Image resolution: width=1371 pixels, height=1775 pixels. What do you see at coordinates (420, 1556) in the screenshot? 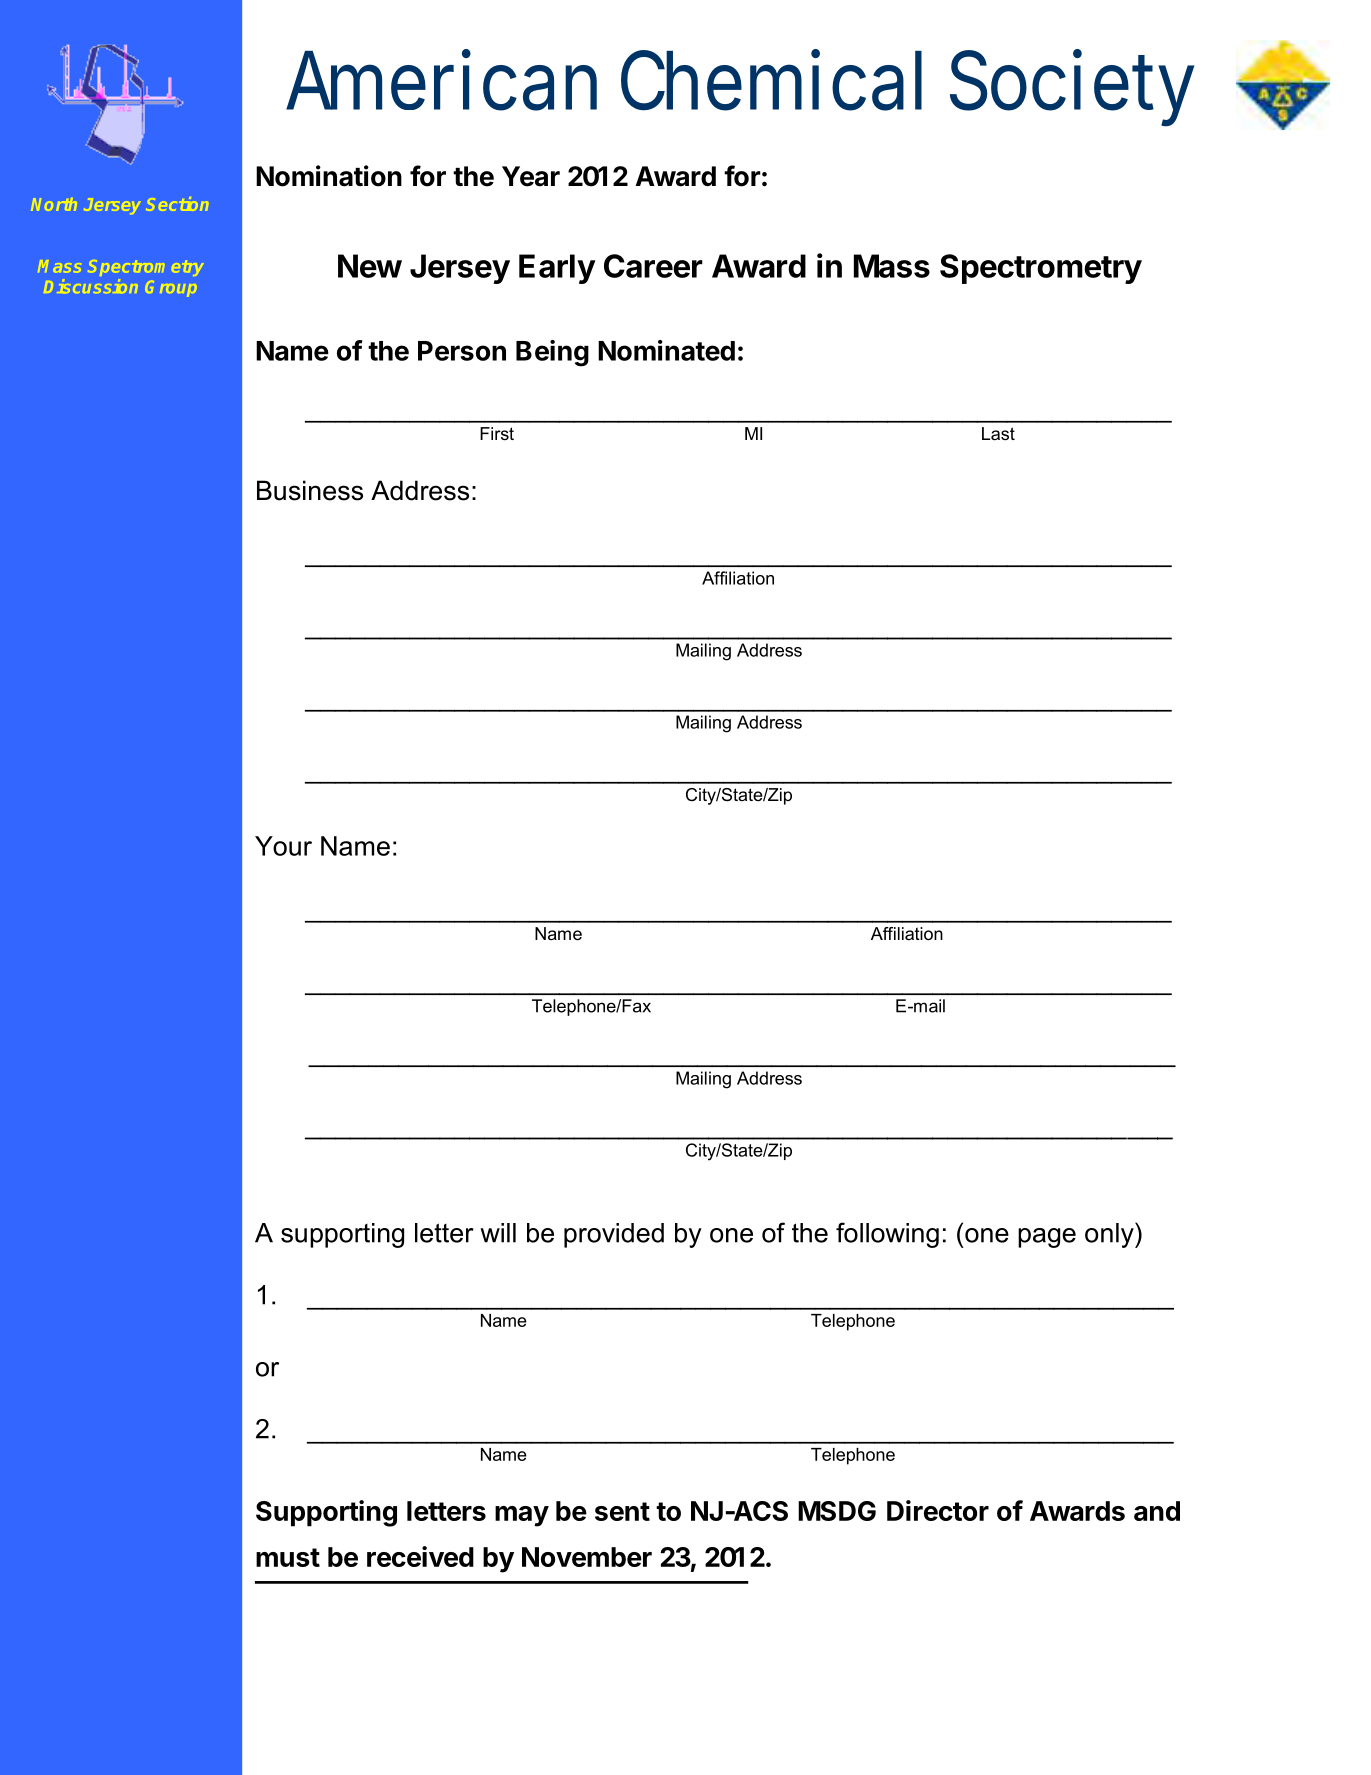
I see `received` at bounding box center [420, 1556].
